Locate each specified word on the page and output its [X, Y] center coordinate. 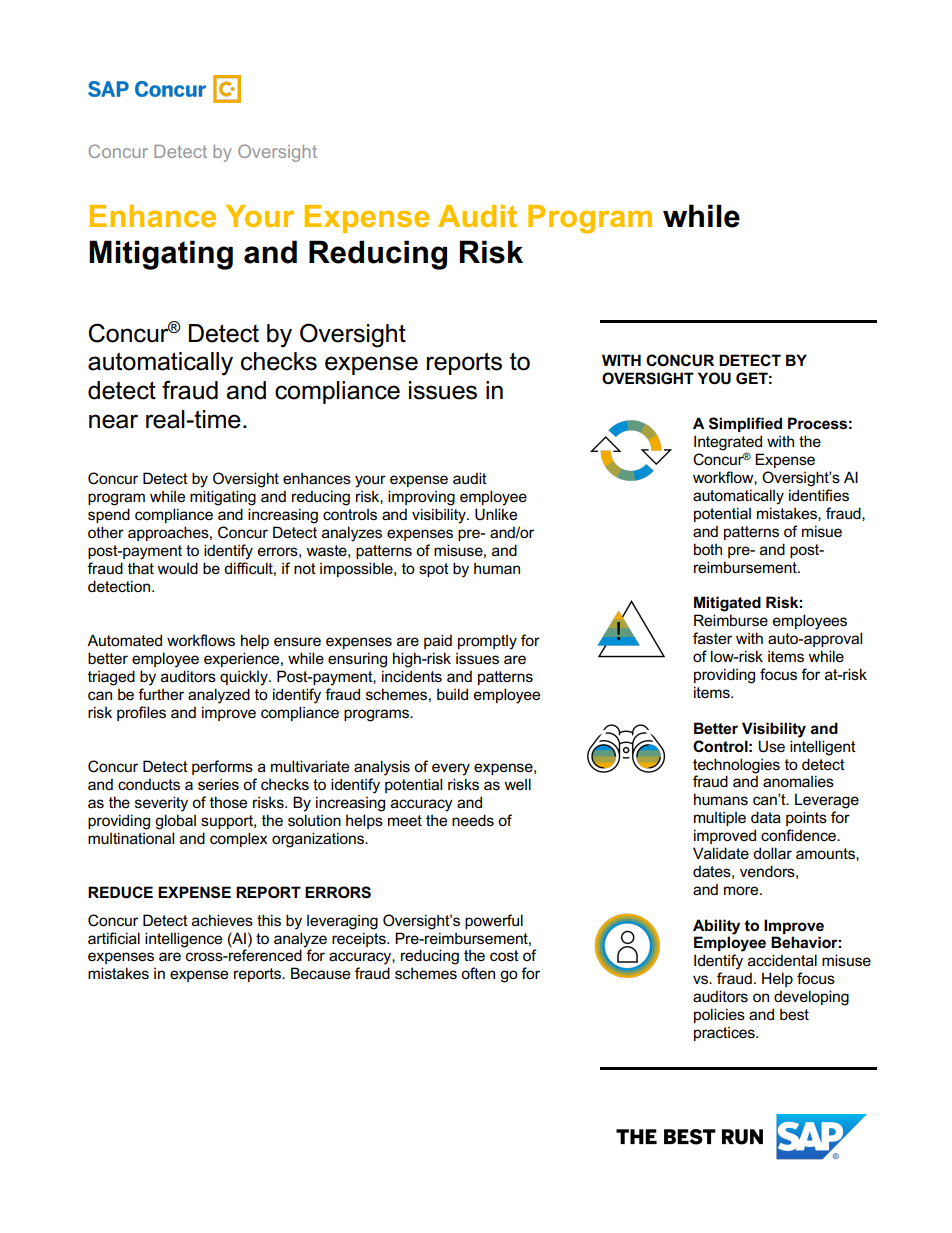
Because [320, 973]
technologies [736, 766]
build [452, 694]
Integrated [728, 444]
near [113, 421]
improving [421, 498]
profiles [141, 713]
